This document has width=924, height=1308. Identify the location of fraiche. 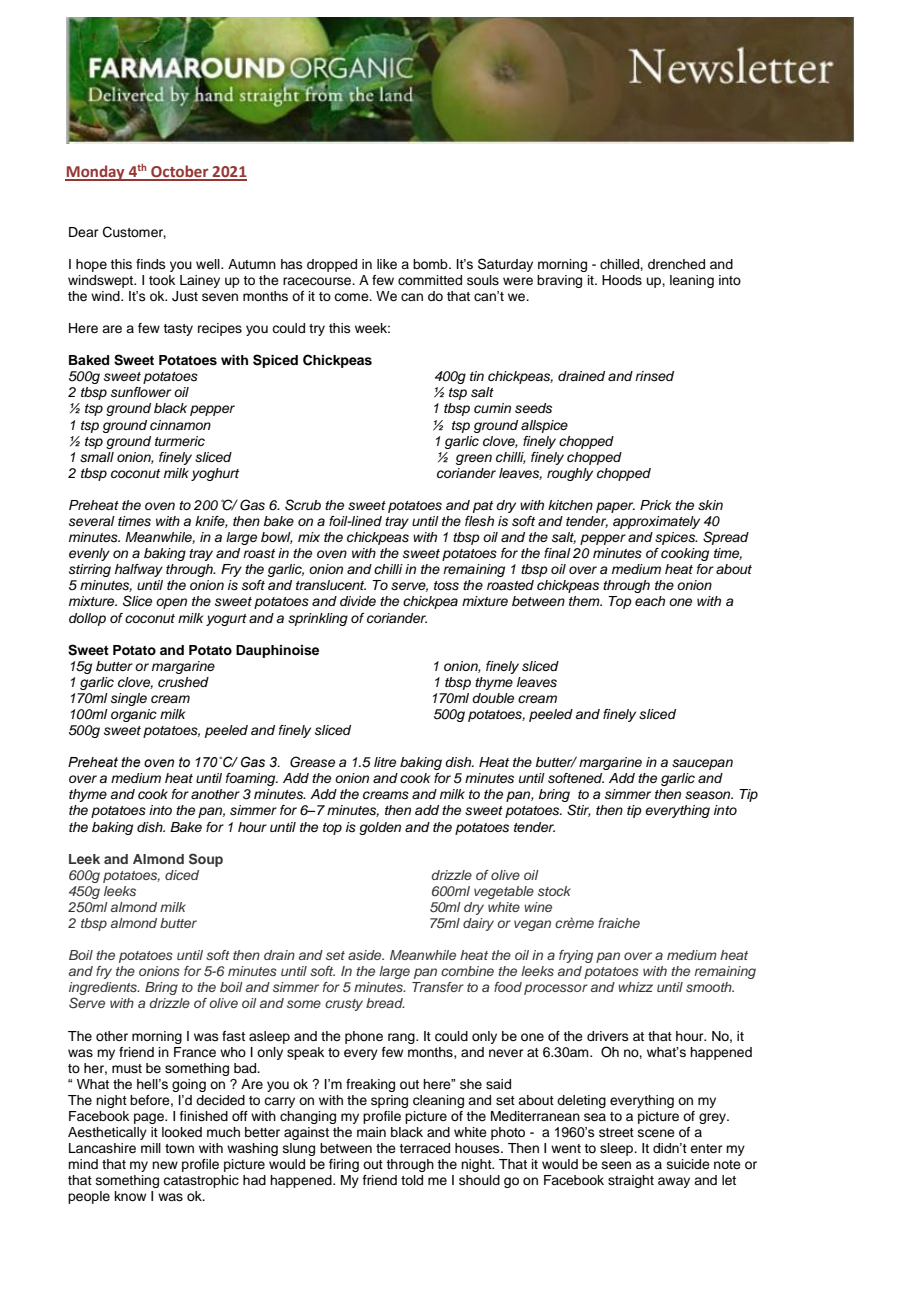
(619, 923).
